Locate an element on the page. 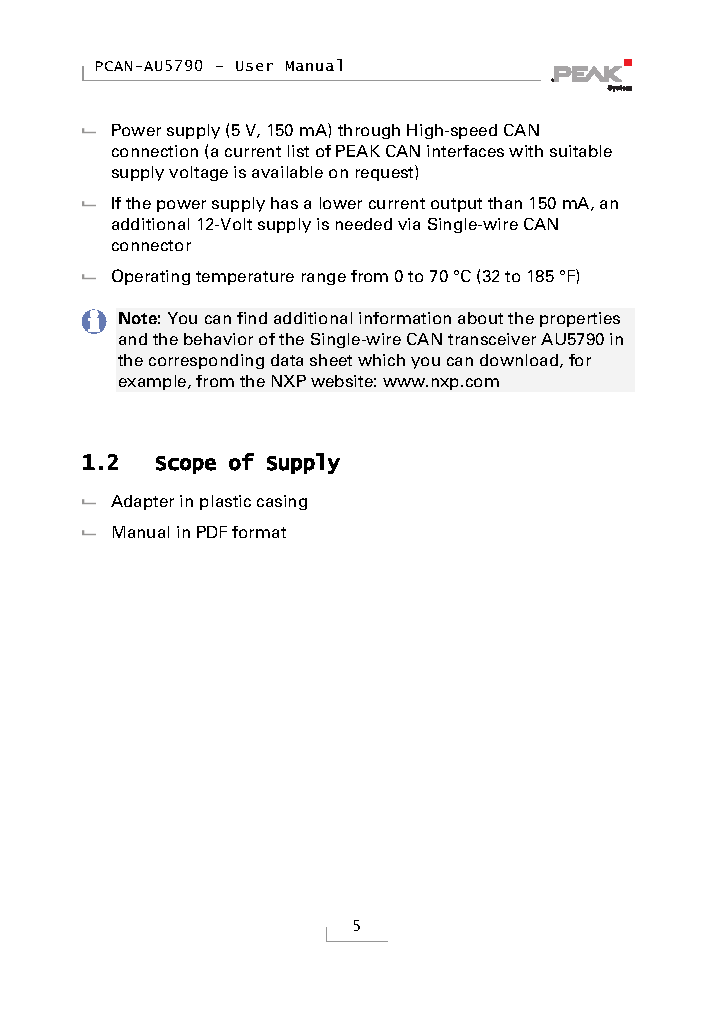 The height and width of the page is (1013, 715). suitable is located at coordinates (581, 151).
